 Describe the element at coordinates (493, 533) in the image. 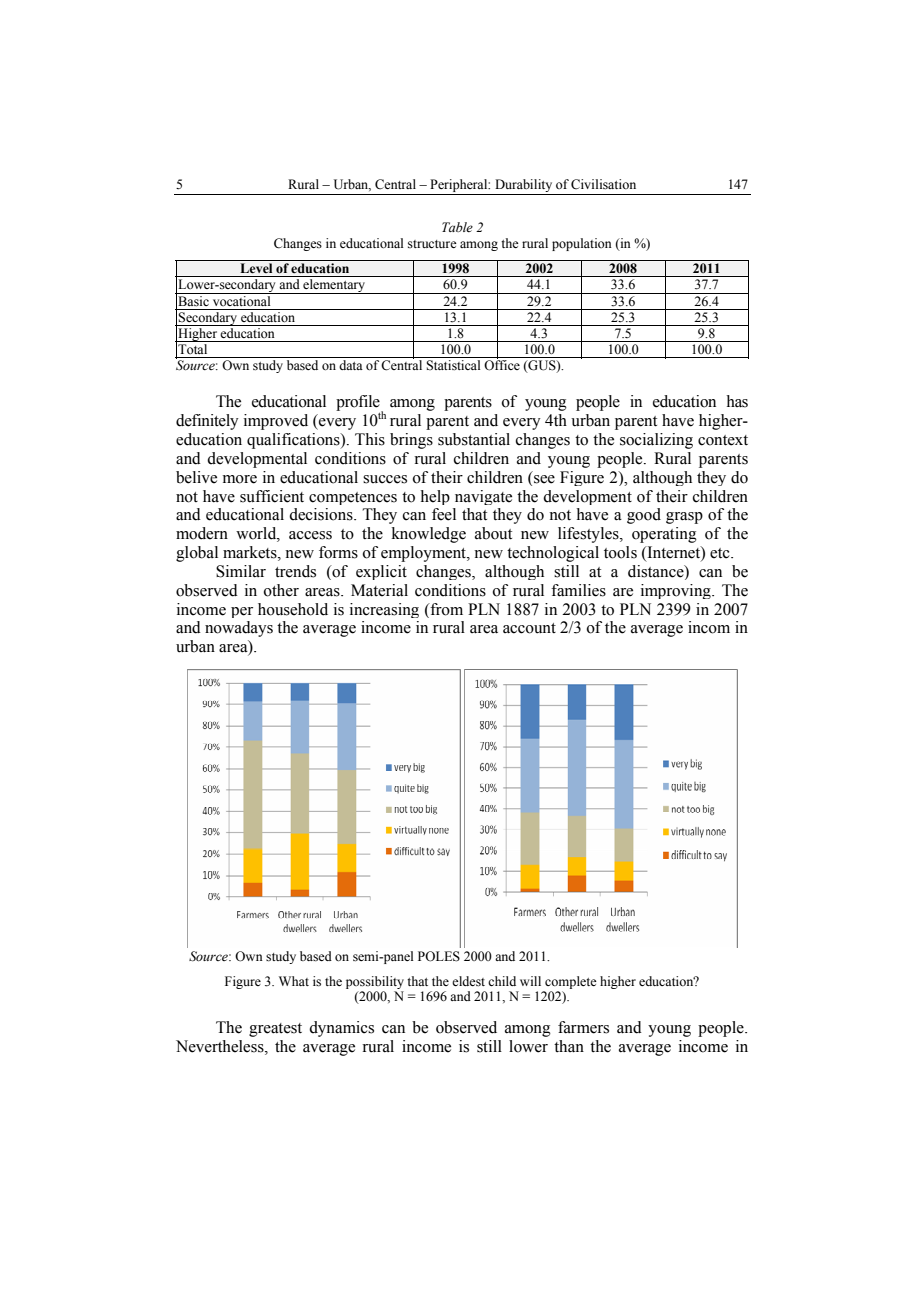

I see `about` at that location.
